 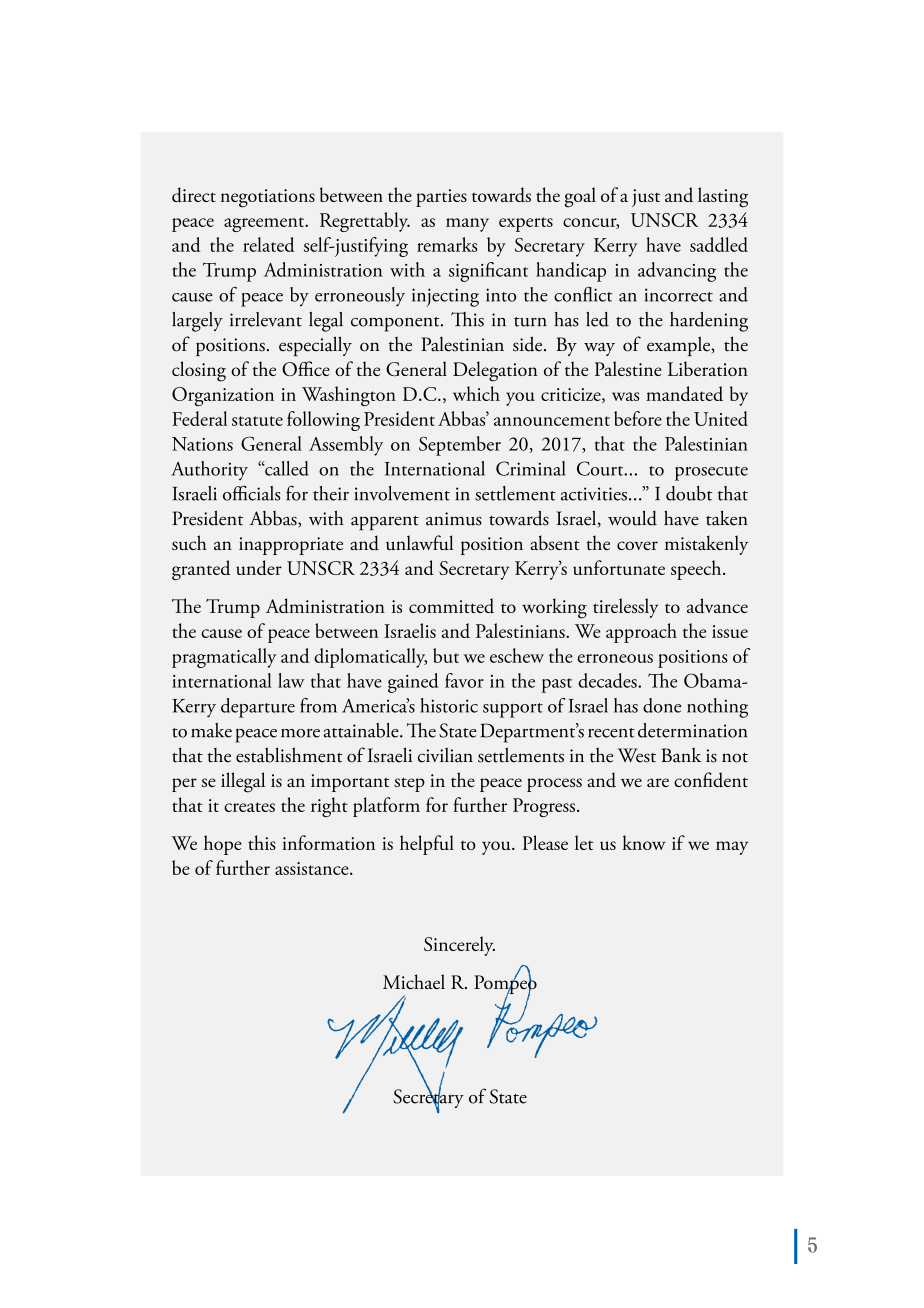 I want to click on many, so click(x=467, y=225).
